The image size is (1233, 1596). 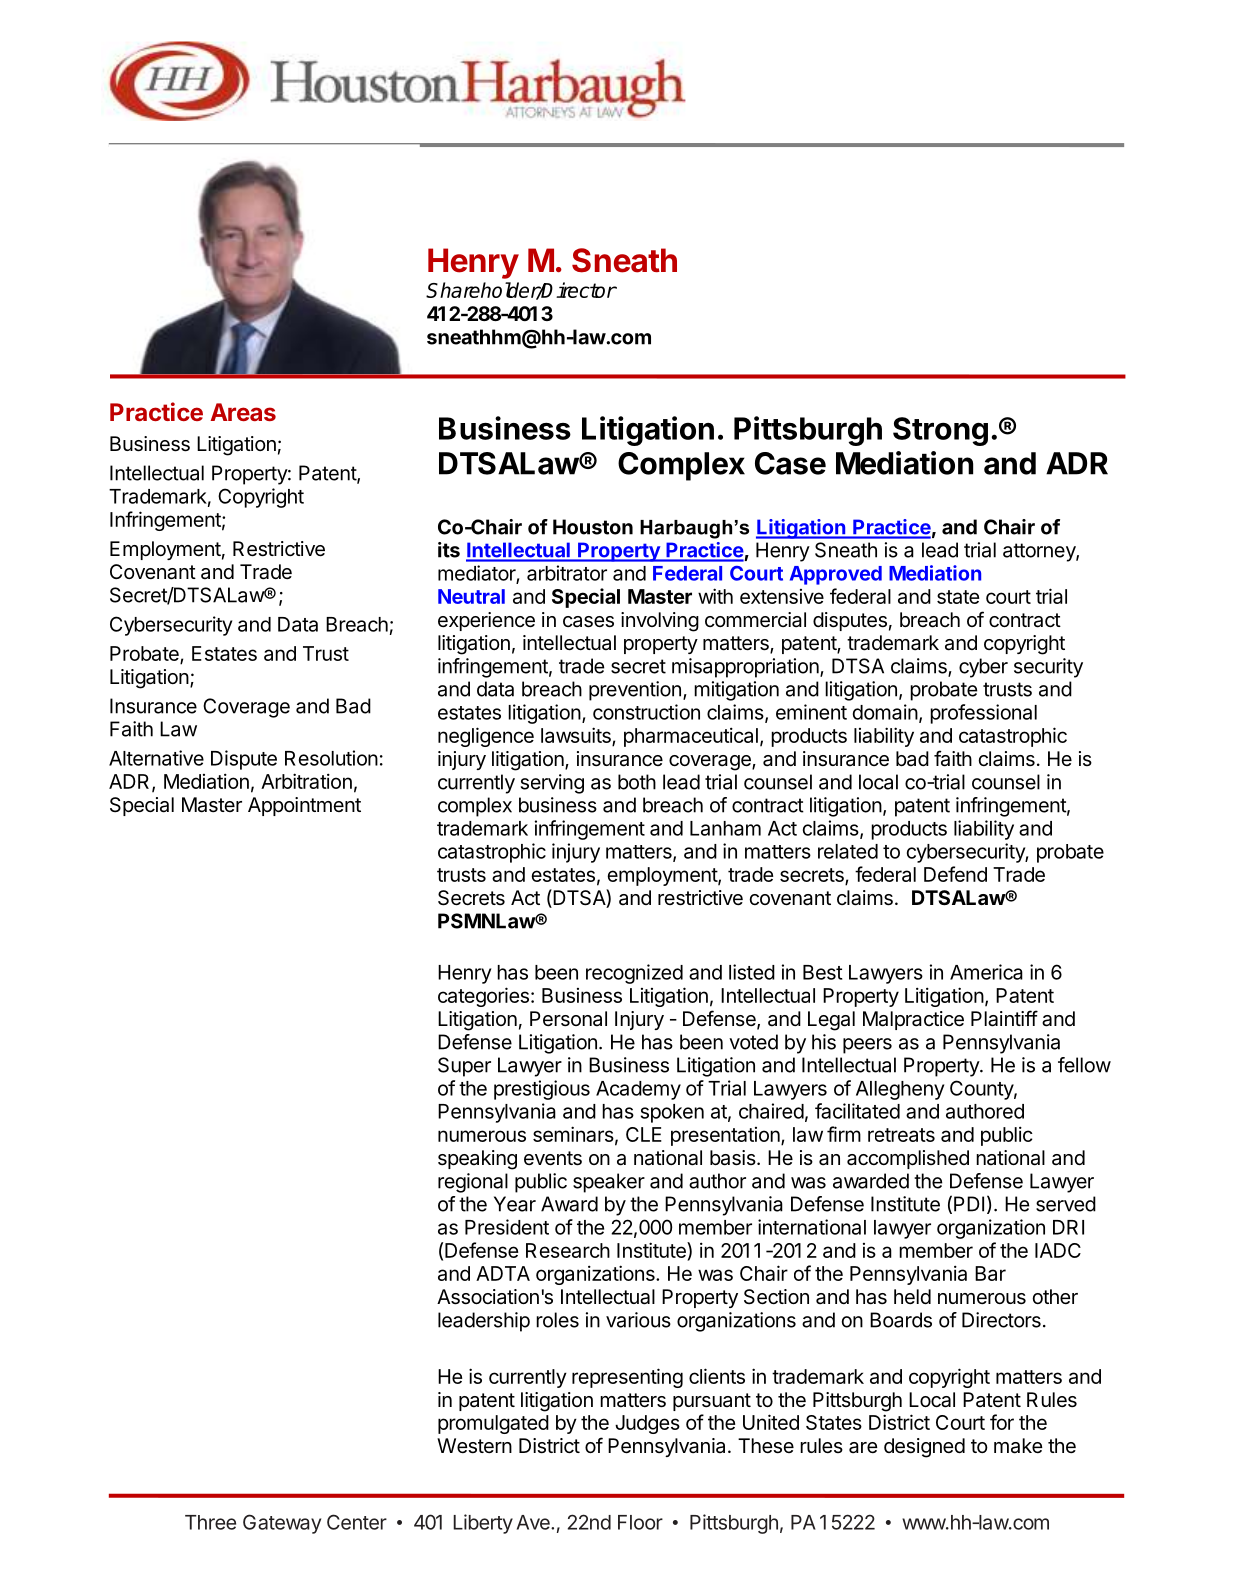 I want to click on Houston, so click(x=593, y=527).
